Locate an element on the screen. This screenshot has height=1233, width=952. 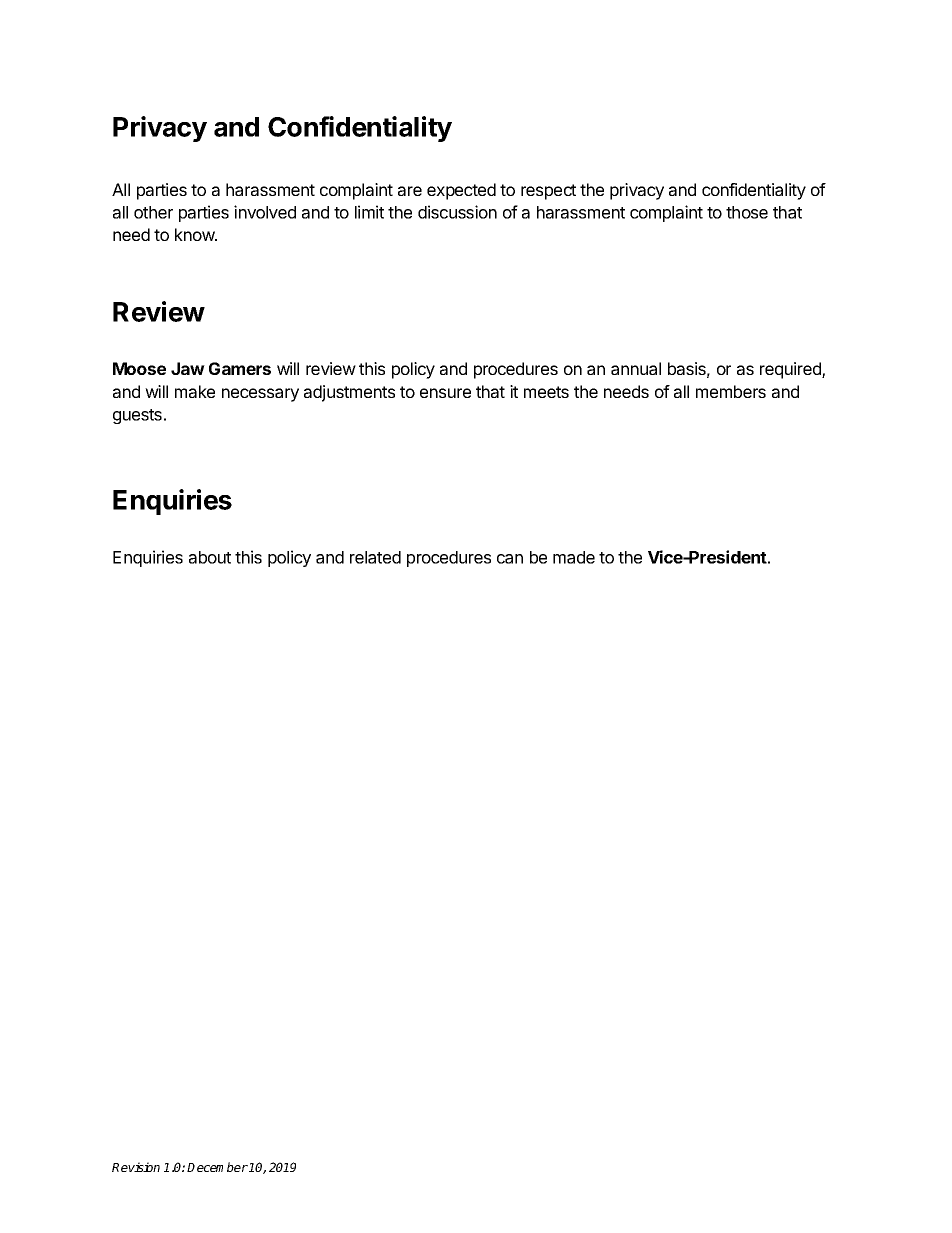
know is located at coordinates (195, 234).
